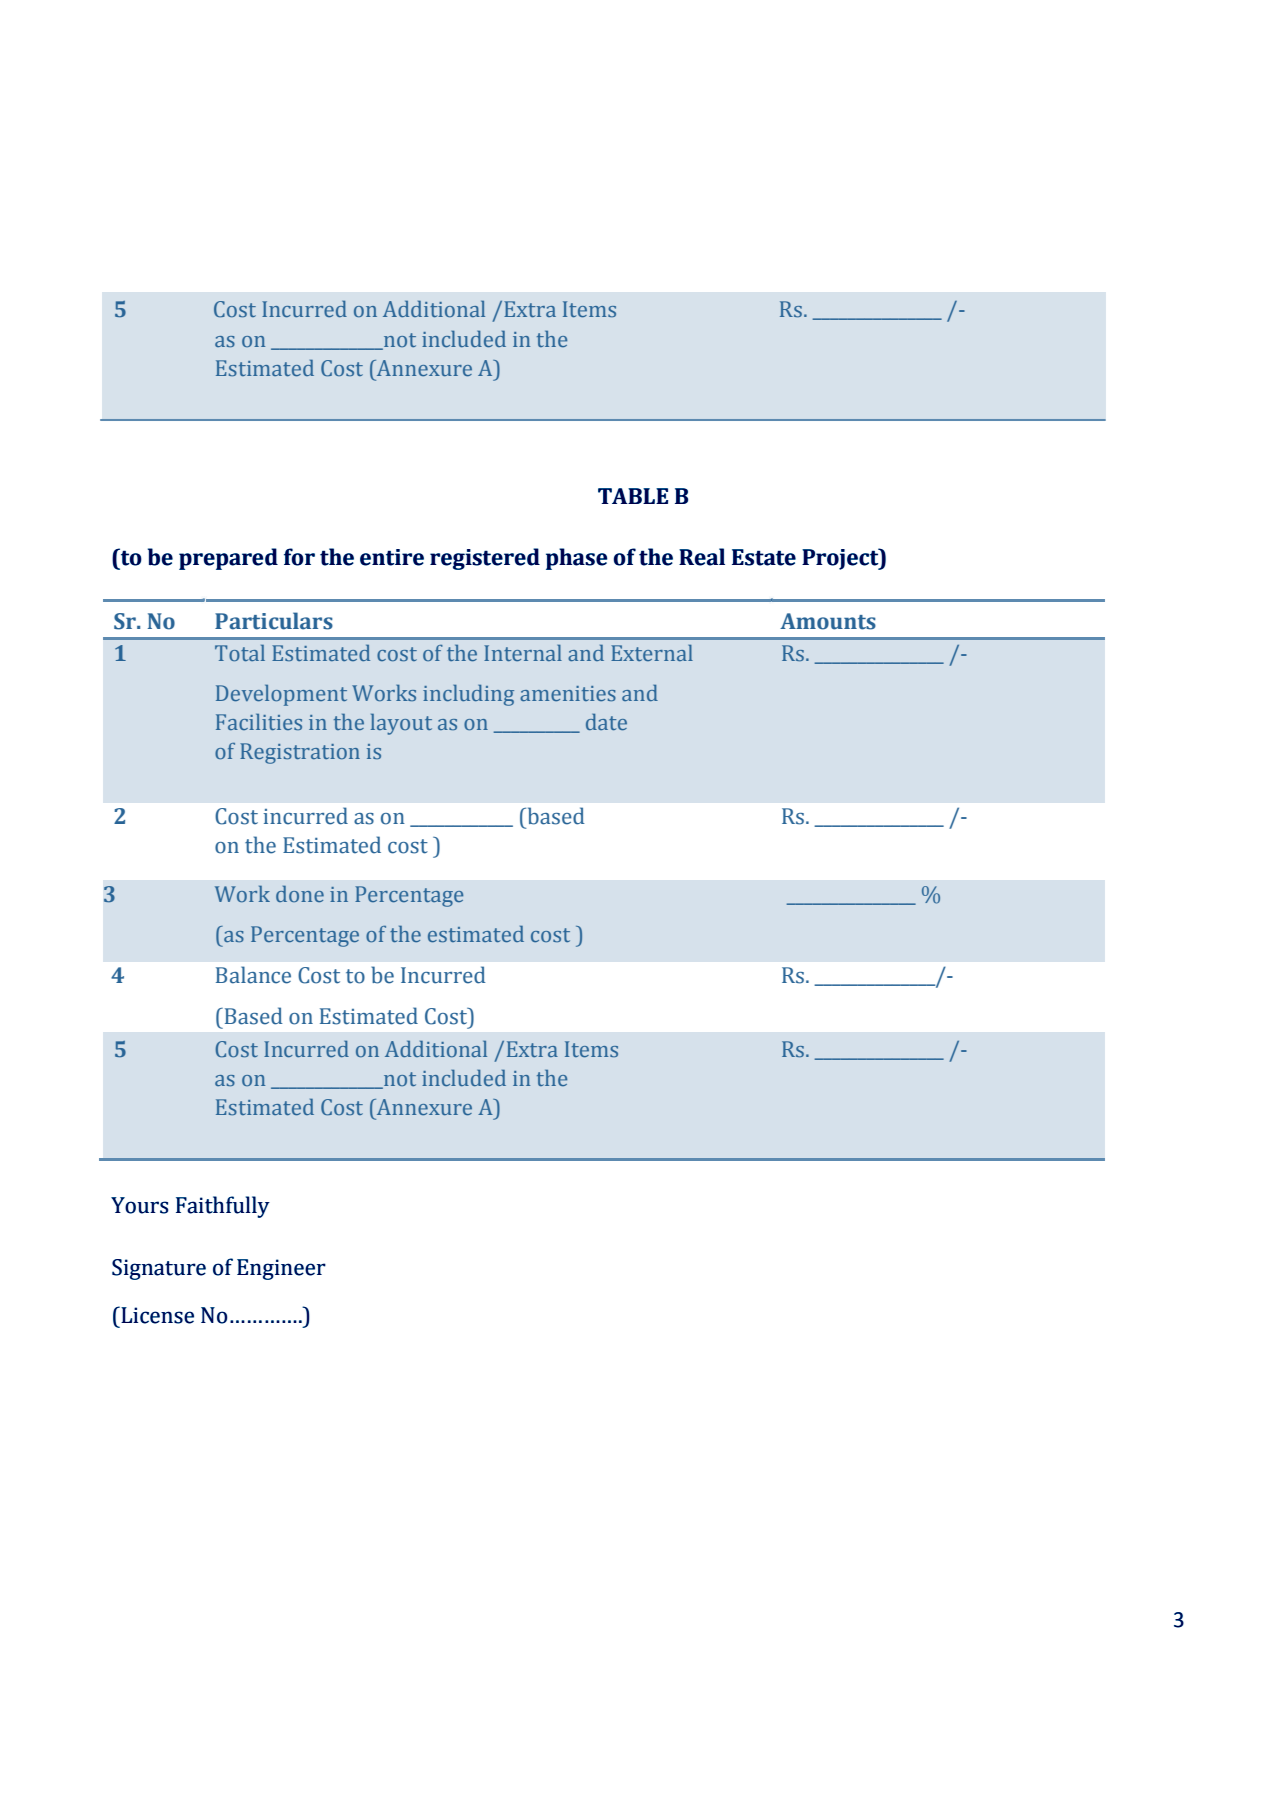  I want to click on External, so click(652, 653).
